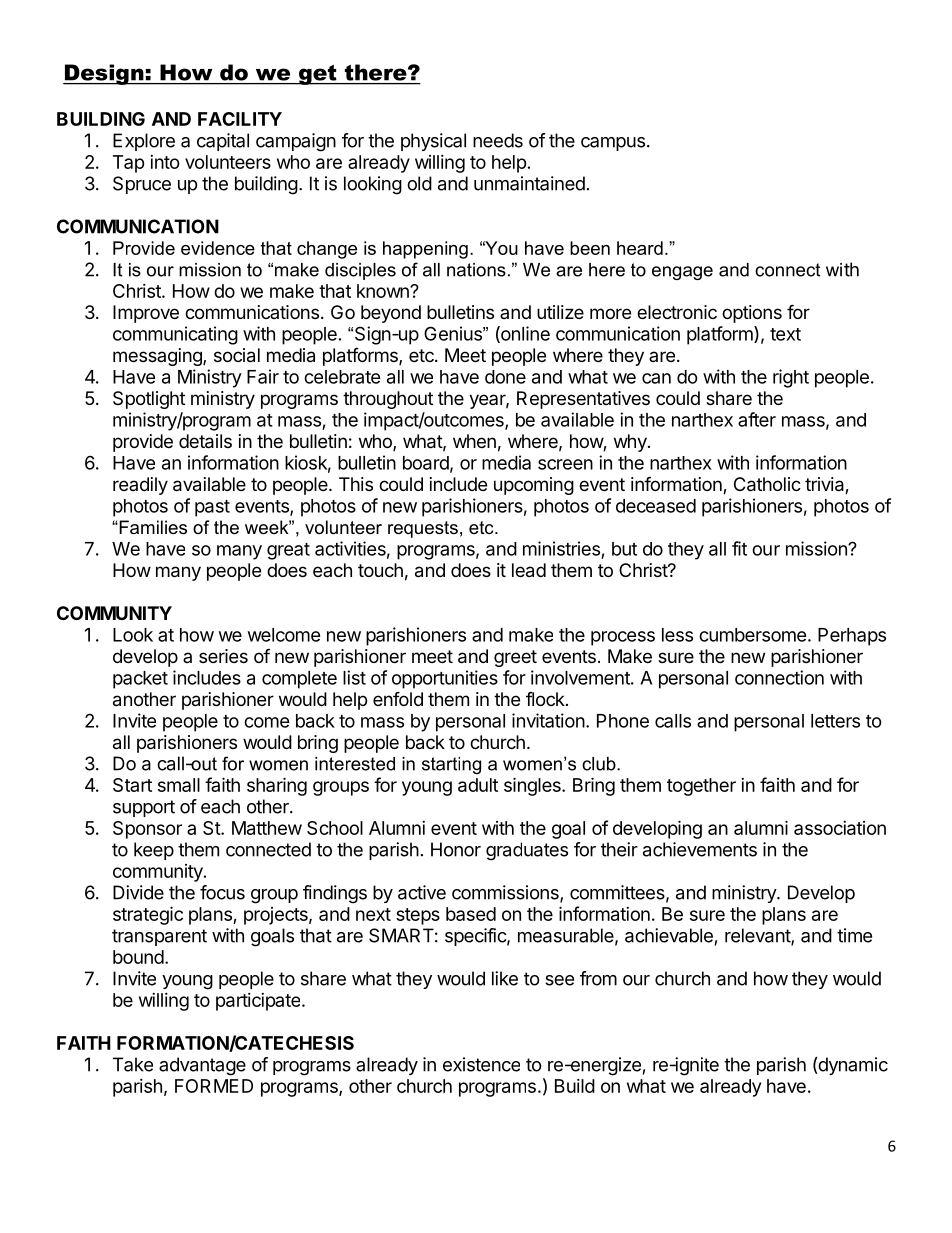 The height and width of the screenshot is (1233, 952). Describe the element at coordinates (267, 828) in the screenshot. I see `Matthew` at that location.
